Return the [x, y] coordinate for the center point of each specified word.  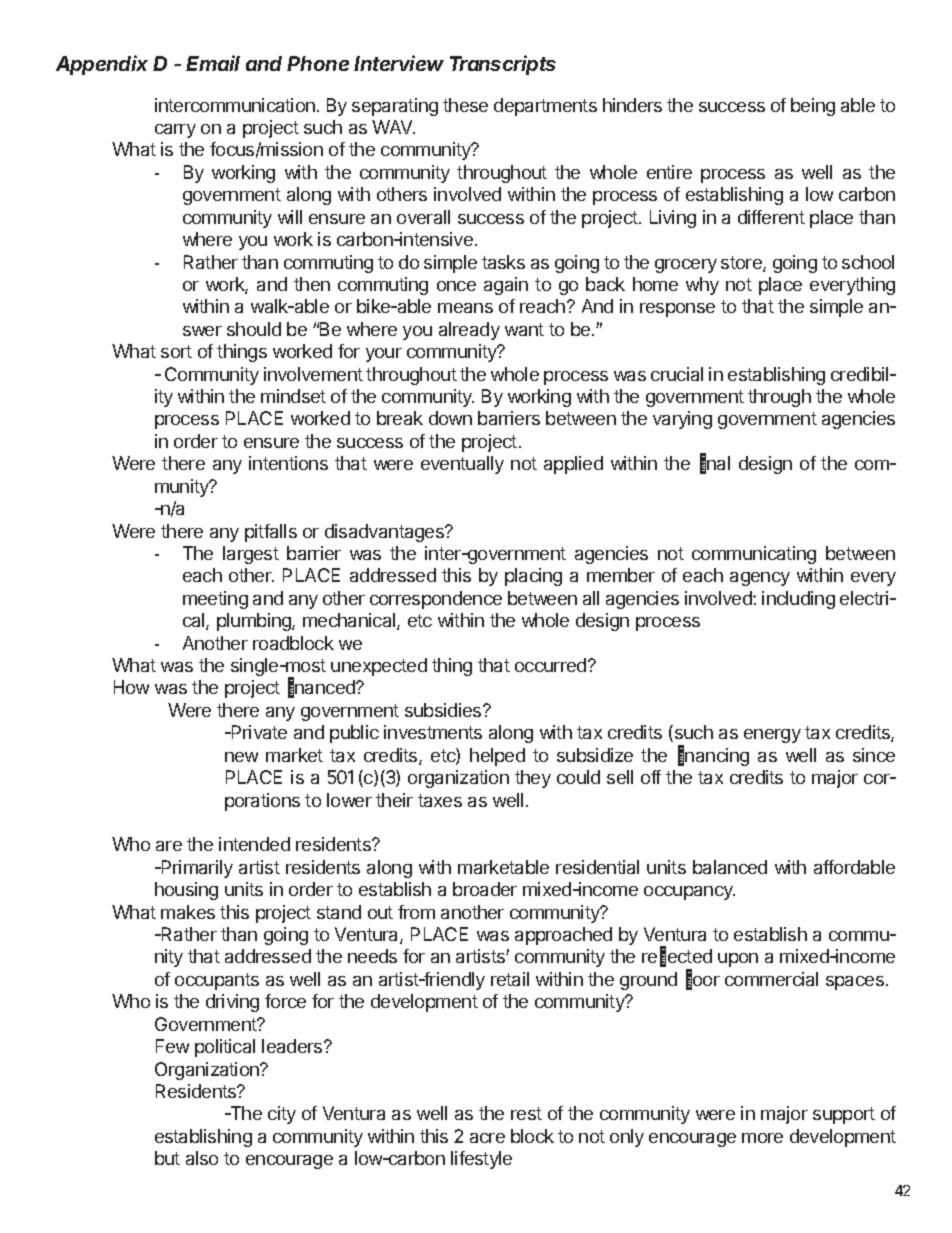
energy [772, 736]
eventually [462, 465]
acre [487, 1138]
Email [213, 63]
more [762, 1138]
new [241, 757]
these [465, 105]
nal [718, 463]
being [813, 107]
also [202, 1158]
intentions [288, 463]
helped [497, 757]
